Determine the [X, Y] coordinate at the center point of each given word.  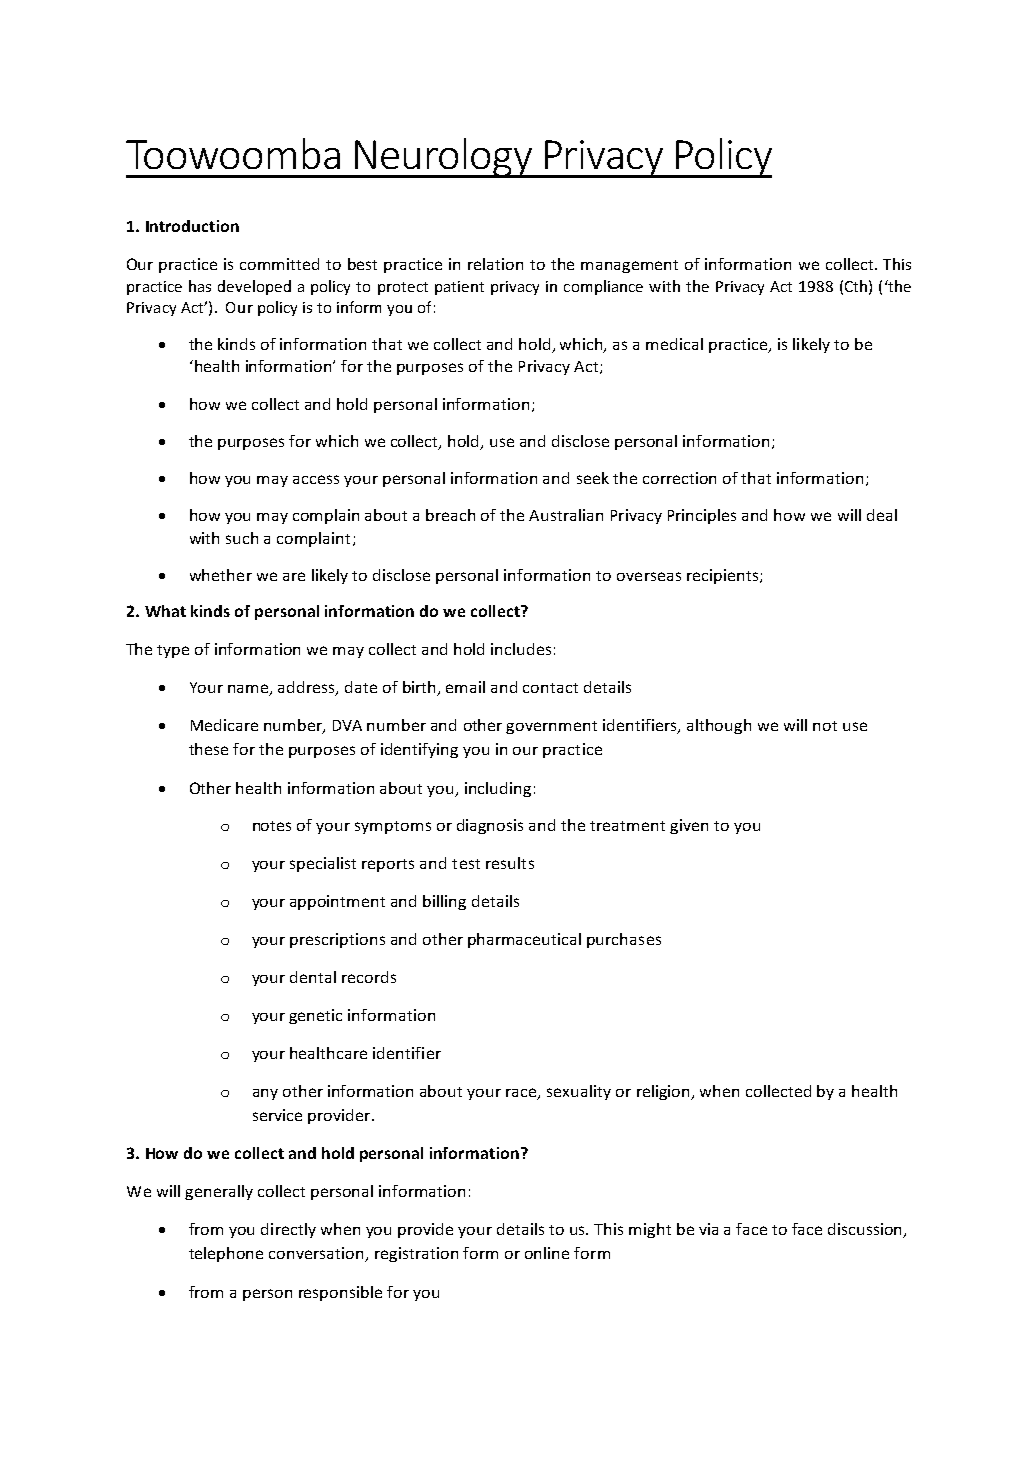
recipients [724, 576]
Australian [566, 515]
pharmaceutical [524, 940]
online [547, 1253]
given [689, 826]
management [629, 266]
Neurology [443, 158]
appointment [337, 902]
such [242, 538]
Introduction [192, 226]
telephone [226, 1254]
